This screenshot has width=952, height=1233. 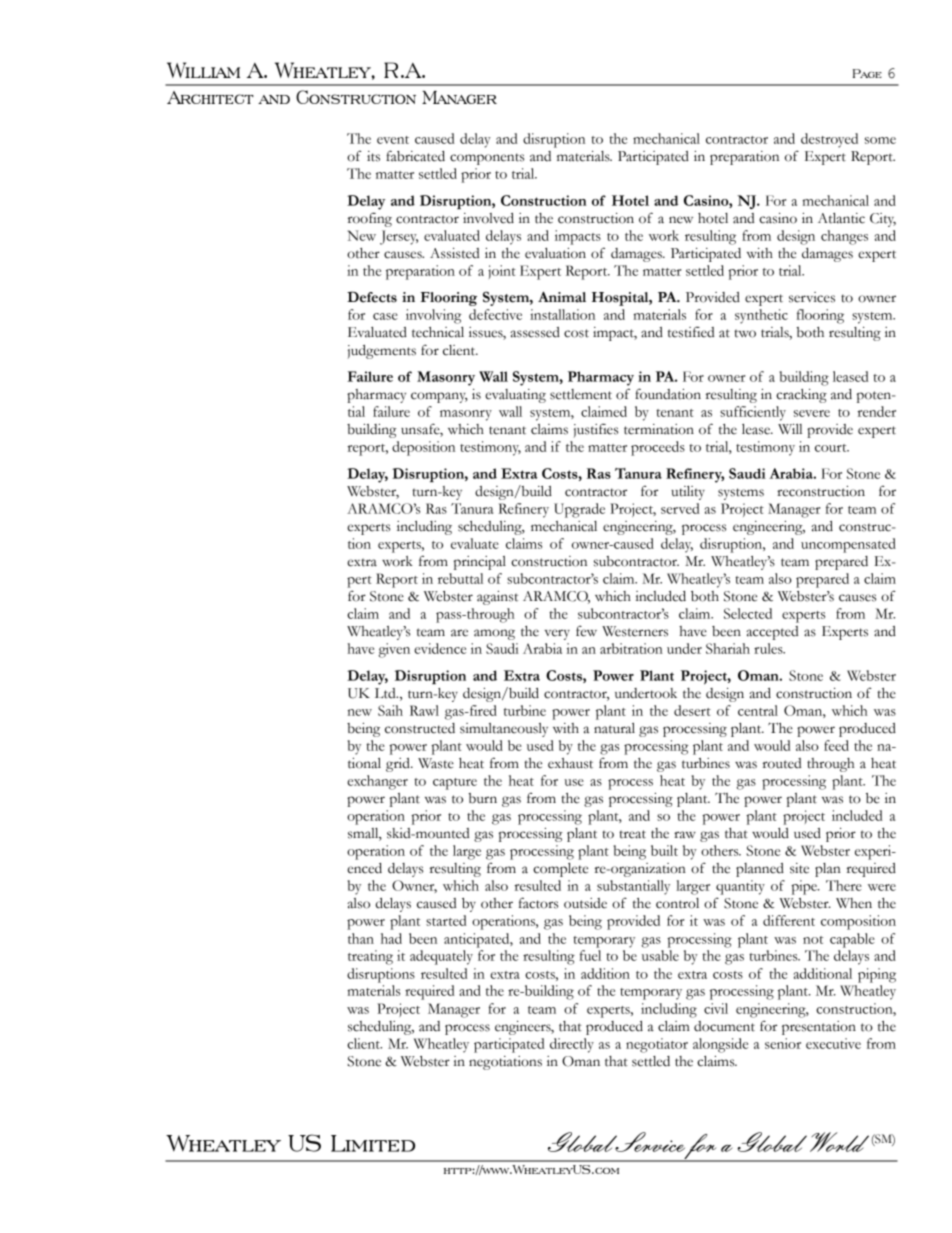 What do you see at coordinates (487, 159) in the screenshot?
I see `components` at bounding box center [487, 159].
